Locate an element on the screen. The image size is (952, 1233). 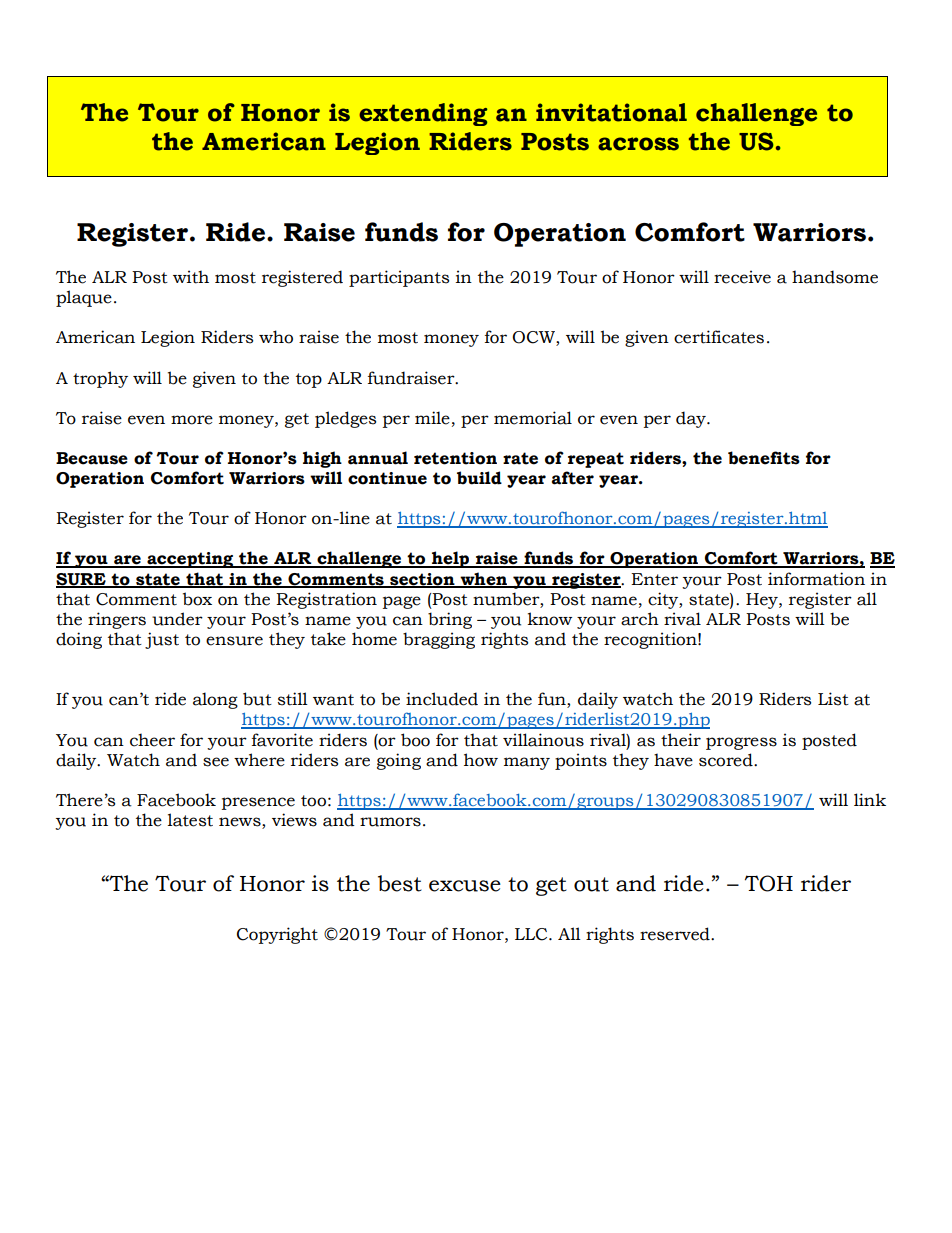
extending is located at coordinates (423, 114).
